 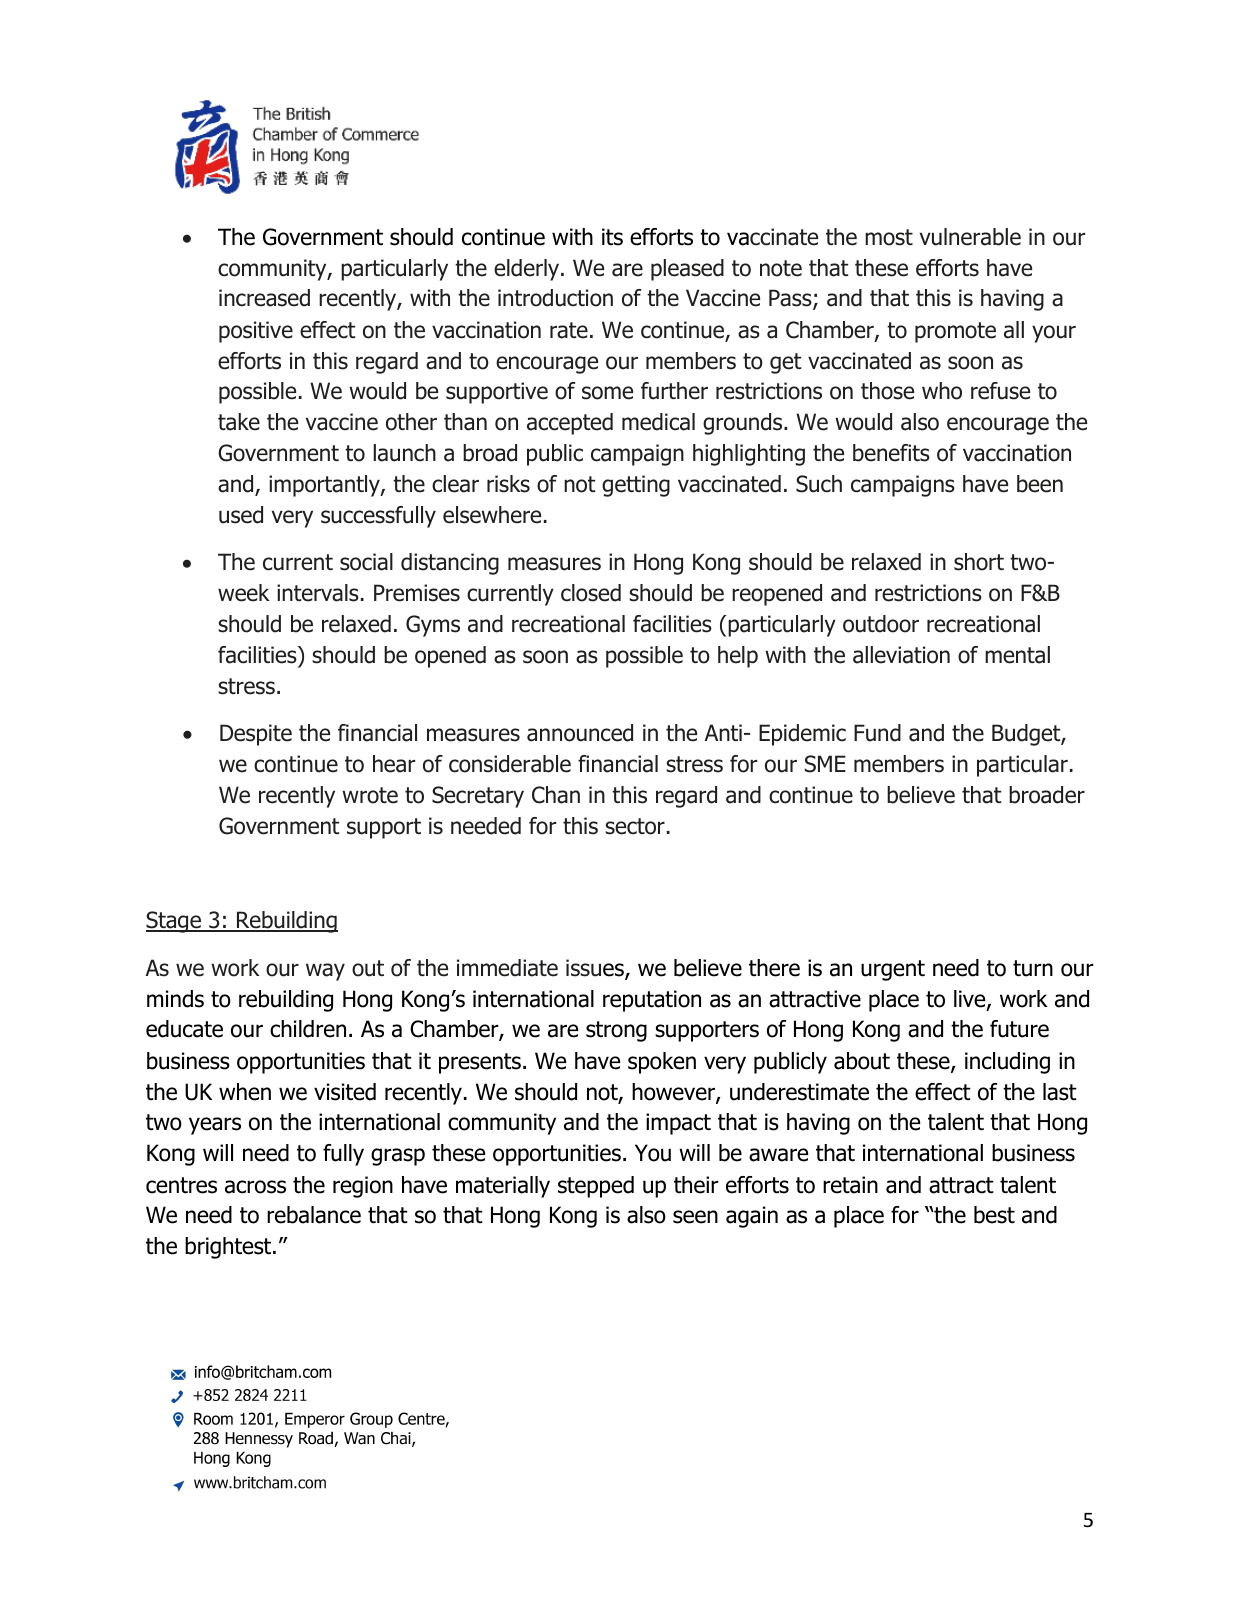 What do you see at coordinates (256, 735) in the screenshot?
I see `Despite` at bounding box center [256, 735].
